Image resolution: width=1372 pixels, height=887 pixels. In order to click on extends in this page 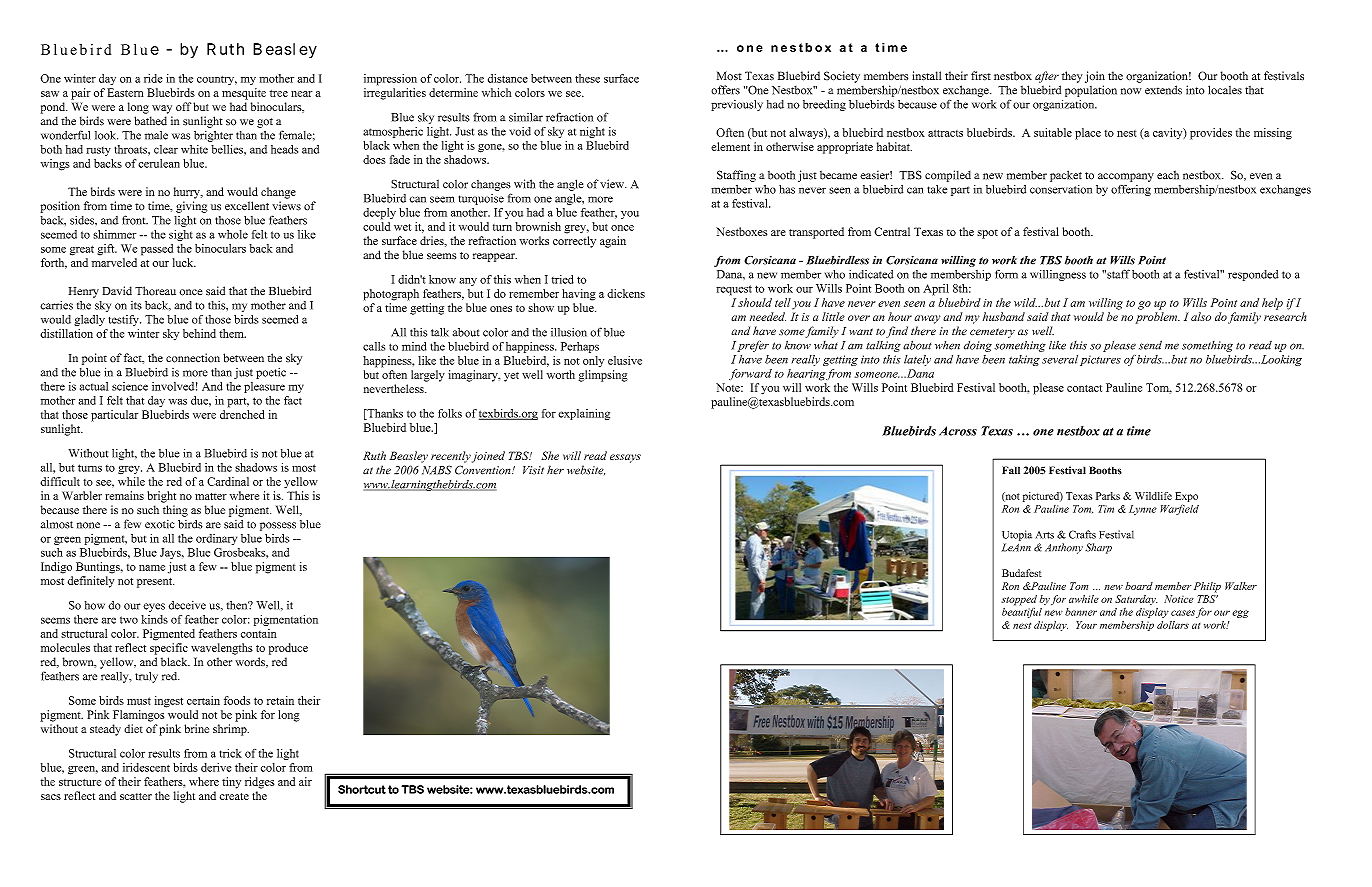, I will do `click(1163, 90)`.
